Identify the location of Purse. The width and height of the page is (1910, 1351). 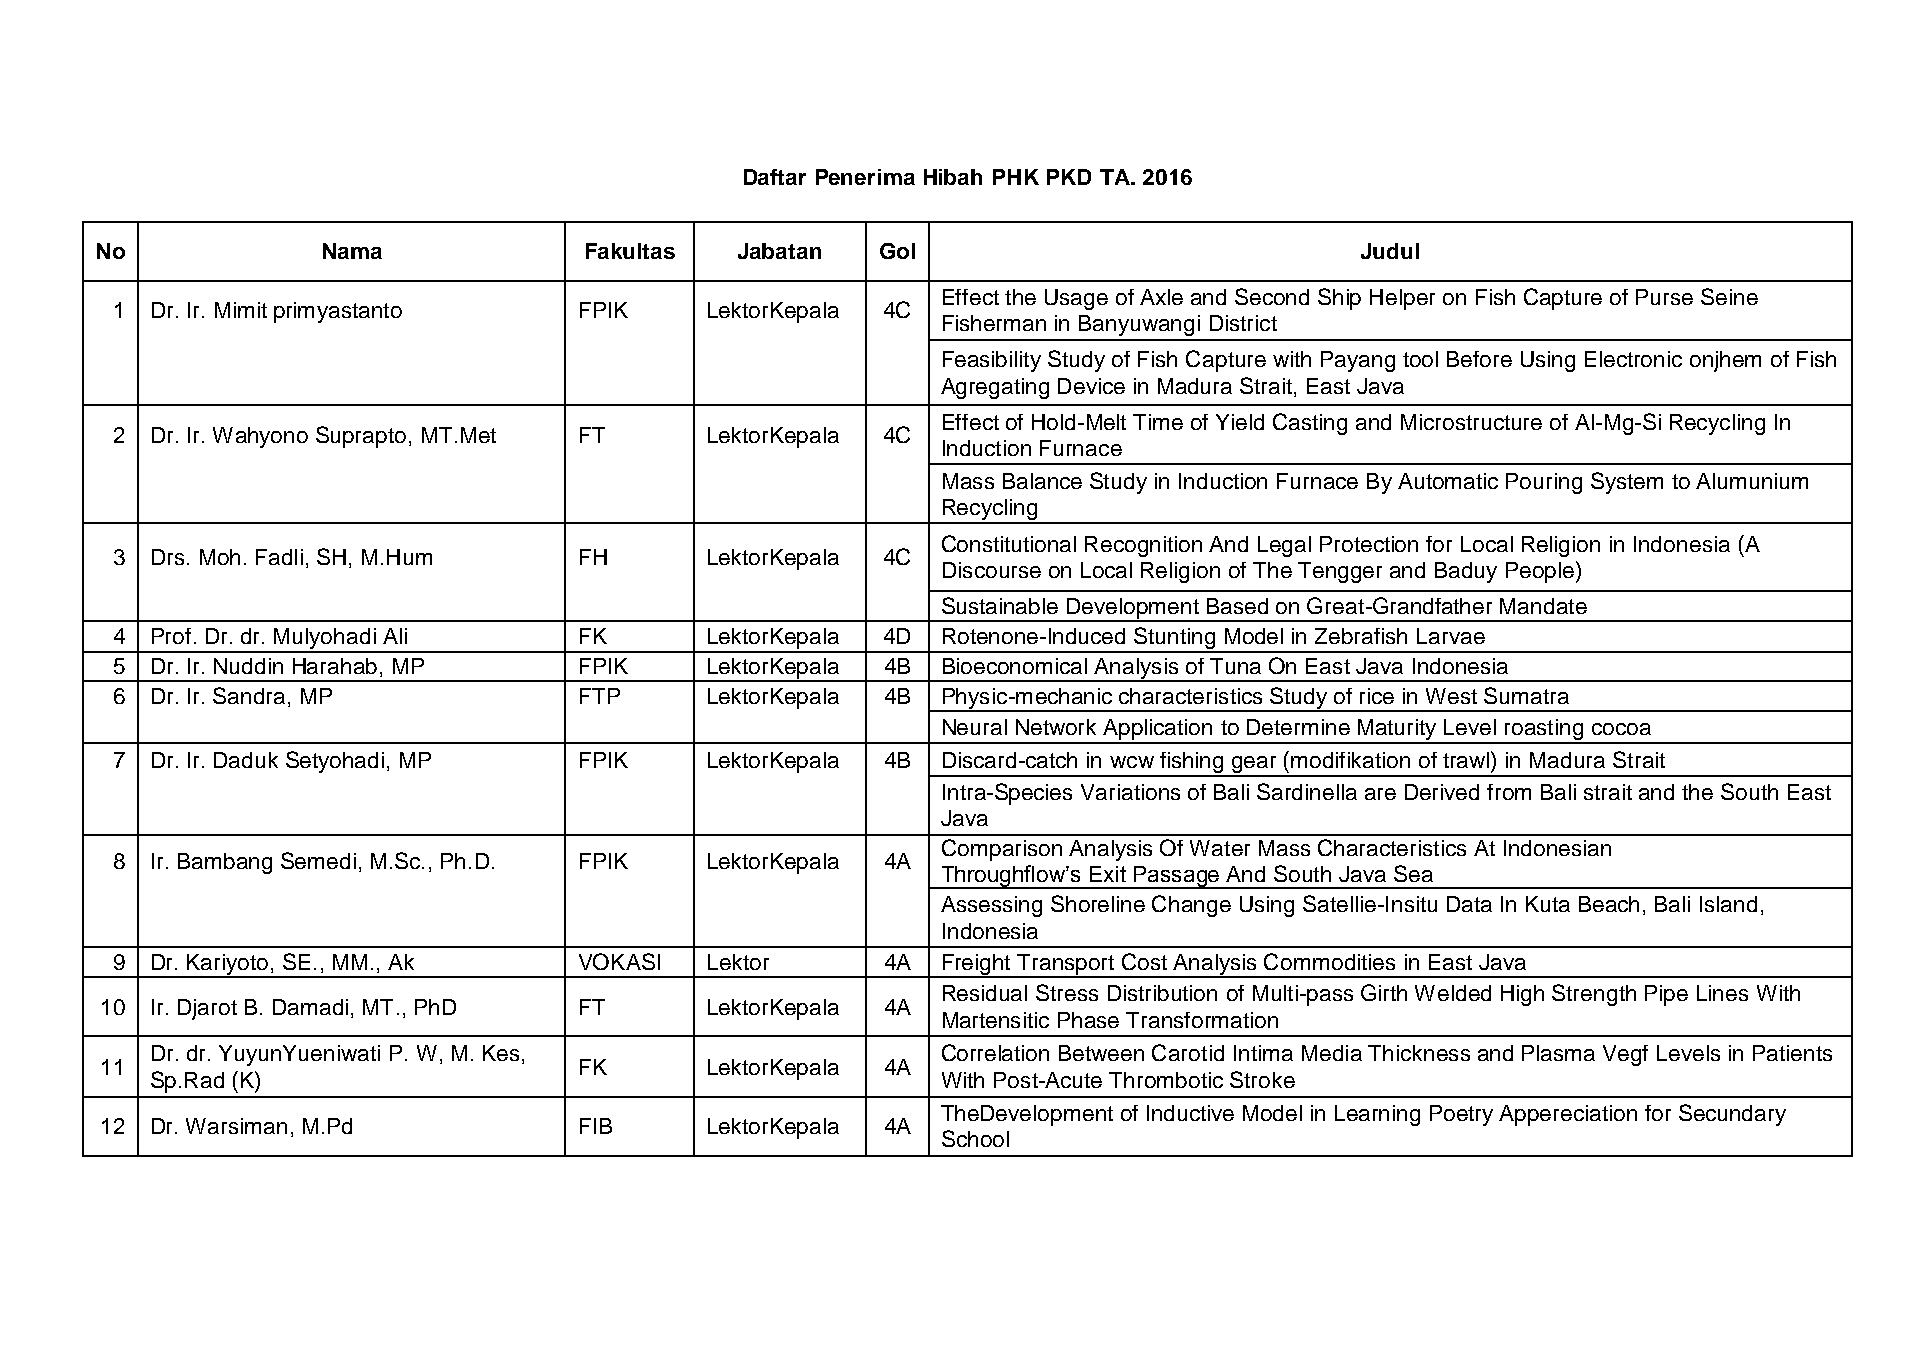
(1664, 297).
